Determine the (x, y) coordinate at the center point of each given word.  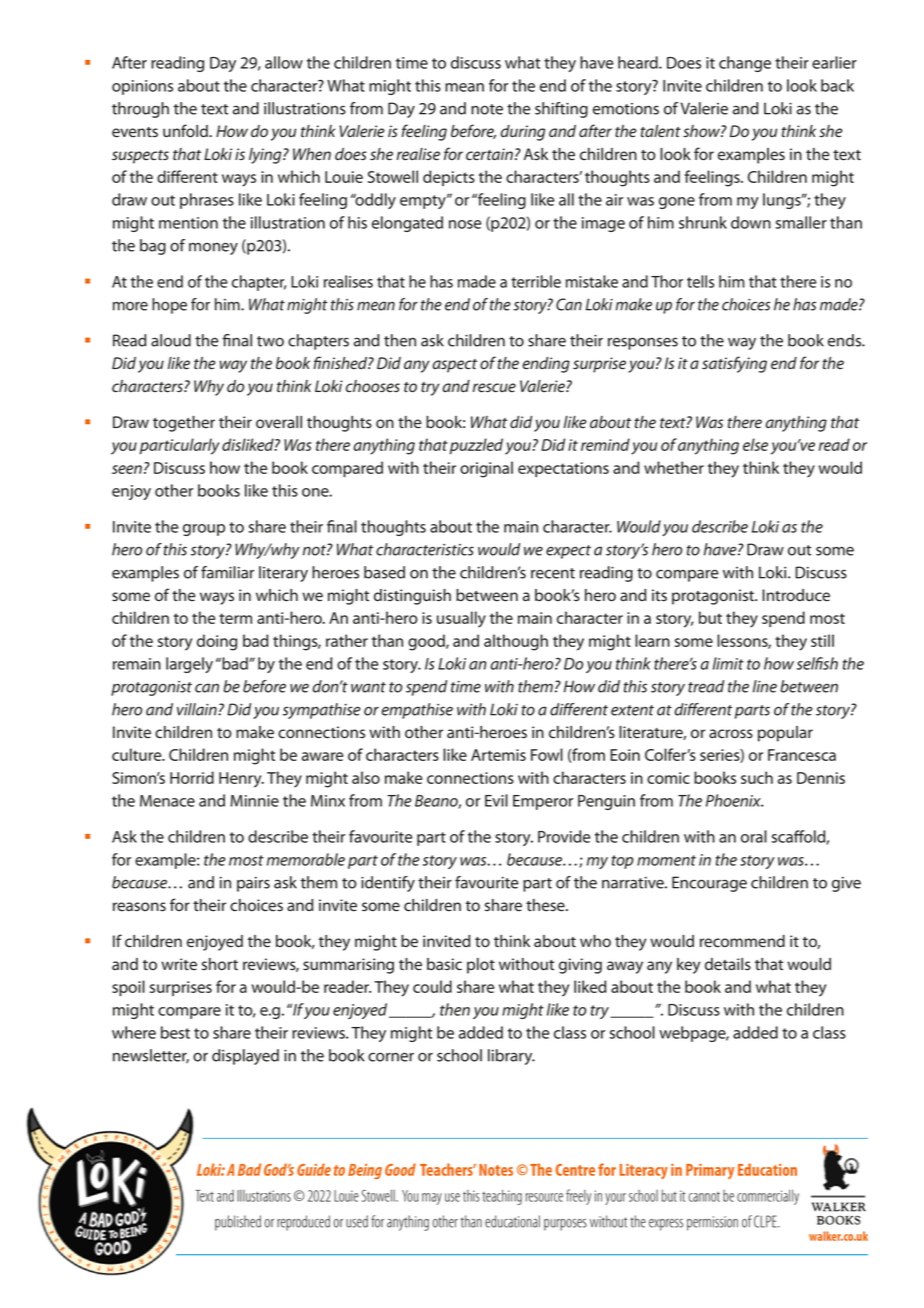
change (745, 64)
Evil (496, 800)
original (486, 469)
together (184, 424)
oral (754, 836)
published (238, 1223)
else (755, 444)
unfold (186, 131)
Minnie (254, 801)
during (523, 133)
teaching (502, 1197)
